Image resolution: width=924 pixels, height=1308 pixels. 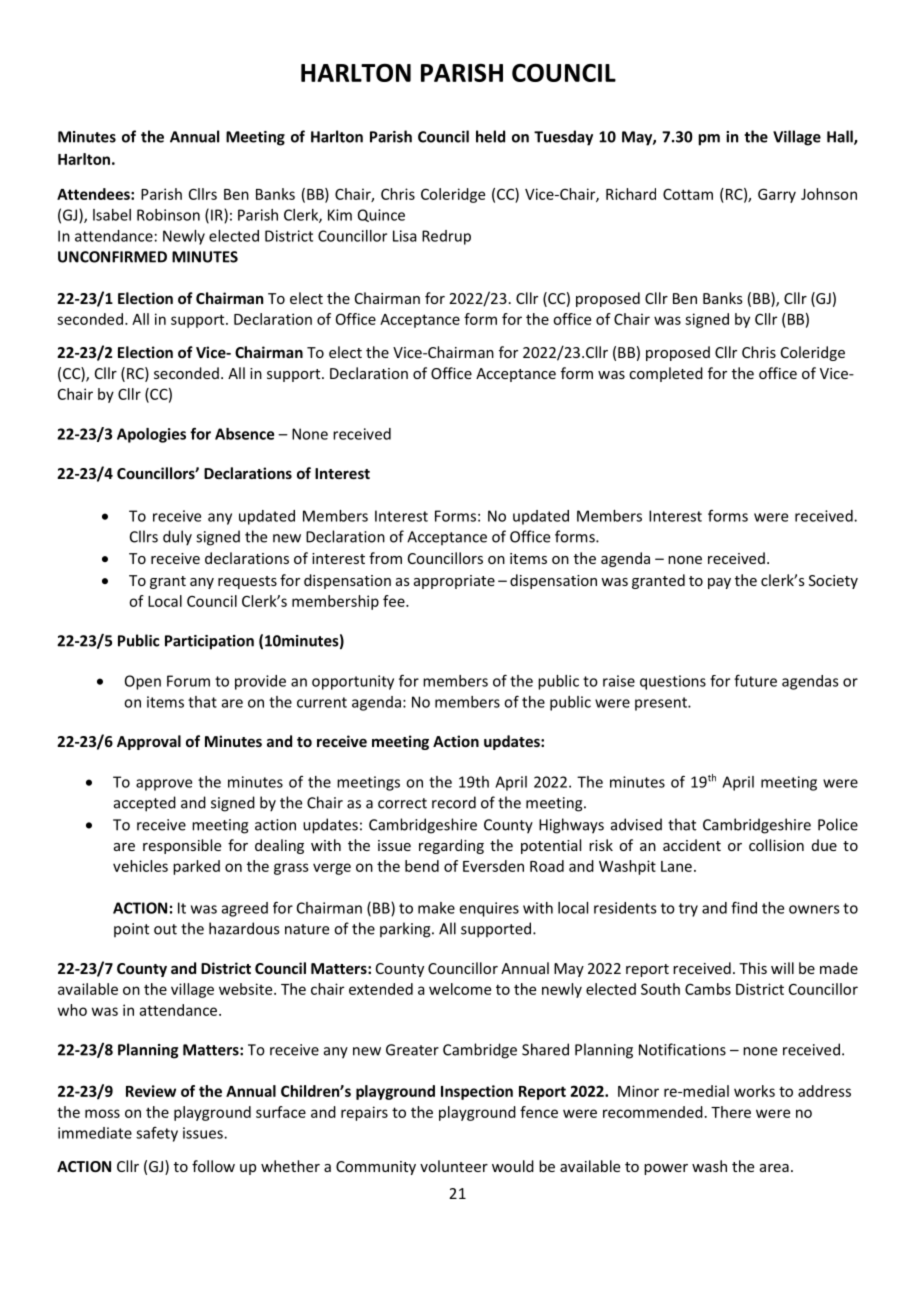 What do you see at coordinates (177, 538) in the screenshot?
I see `duly` at bounding box center [177, 538].
